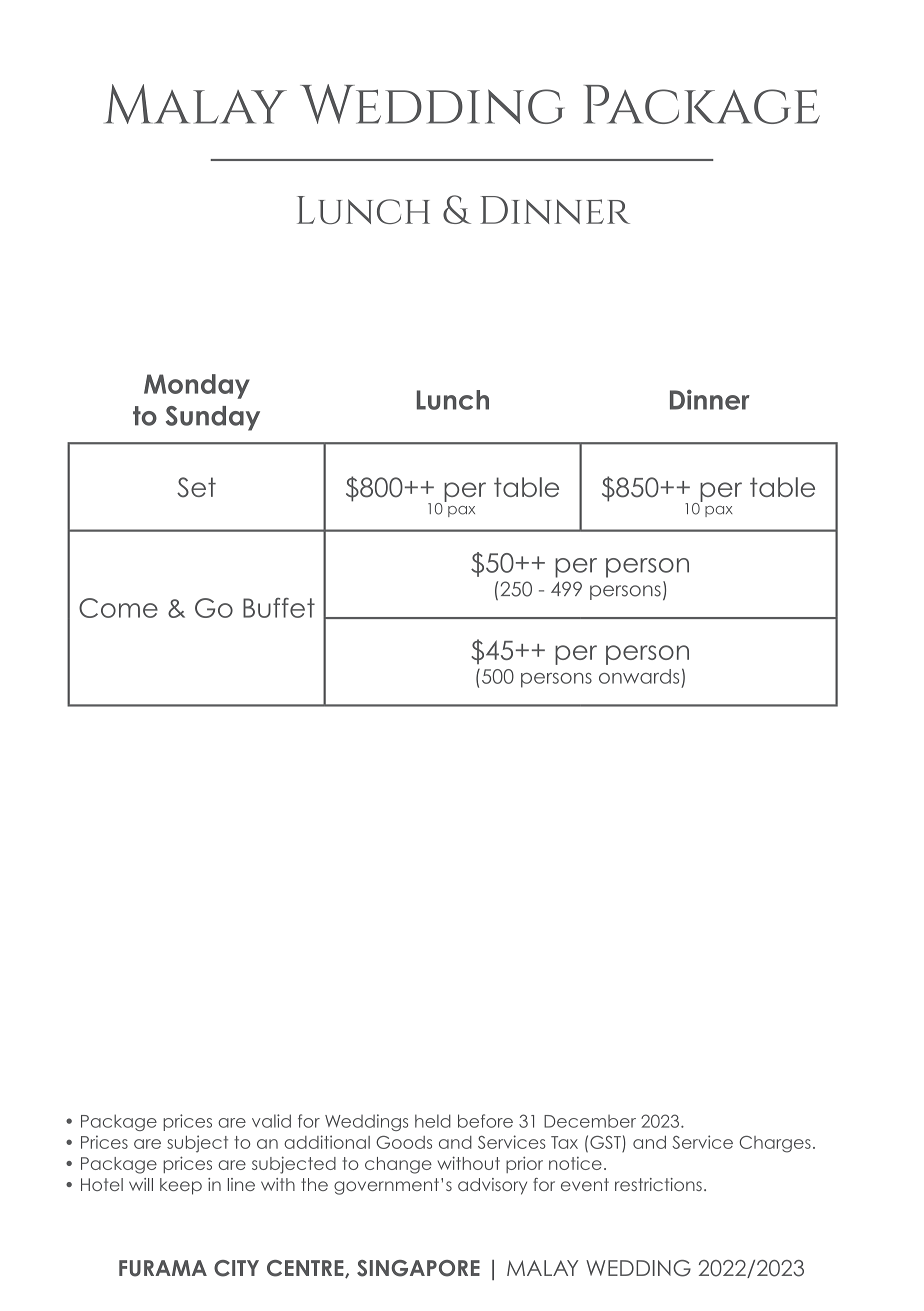 This document has width=924, height=1311. What do you see at coordinates (213, 418) in the document?
I see `Sunday` at bounding box center [213, 418].
